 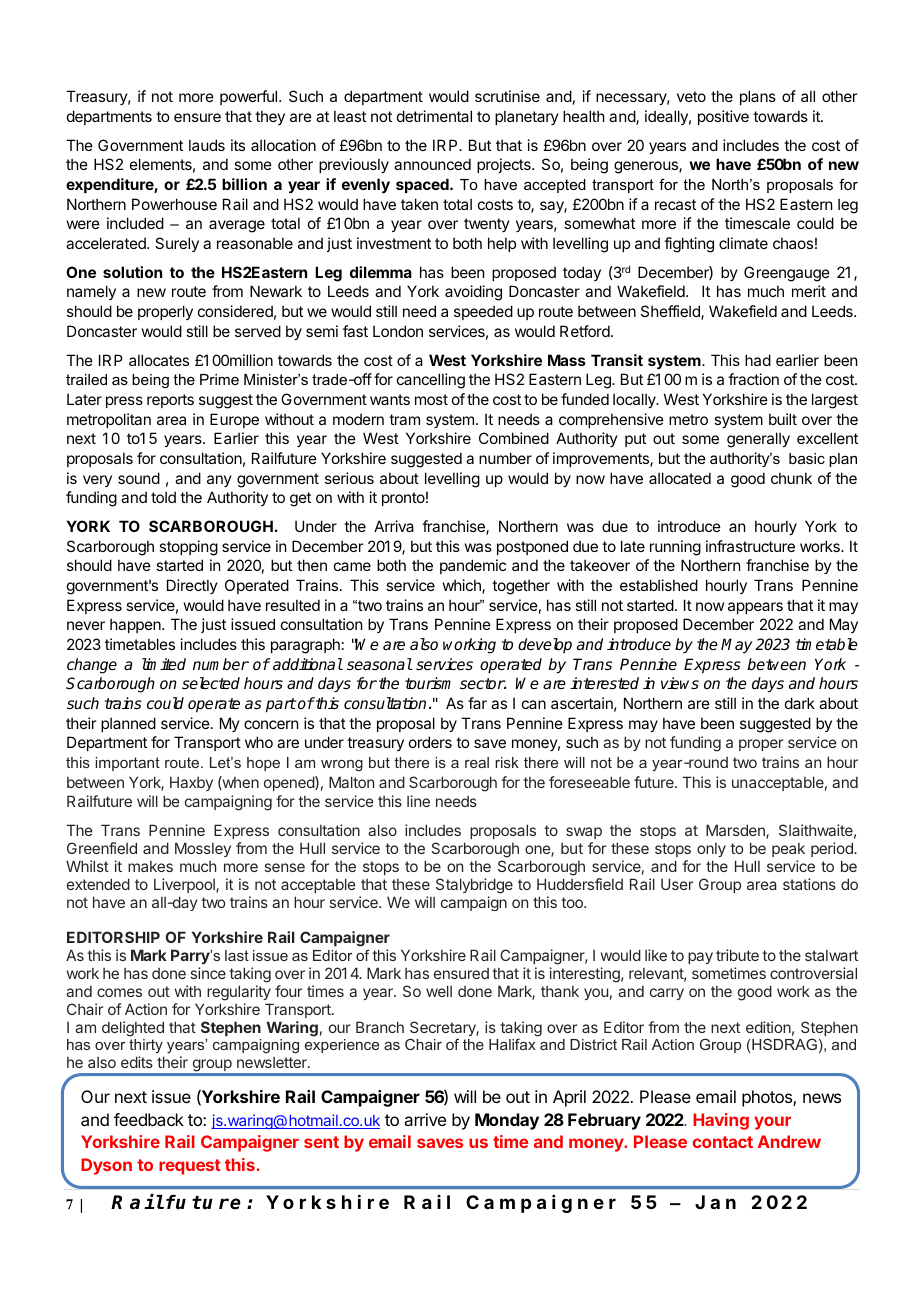 I want to click on contact, so click(x=722, y=1142).
